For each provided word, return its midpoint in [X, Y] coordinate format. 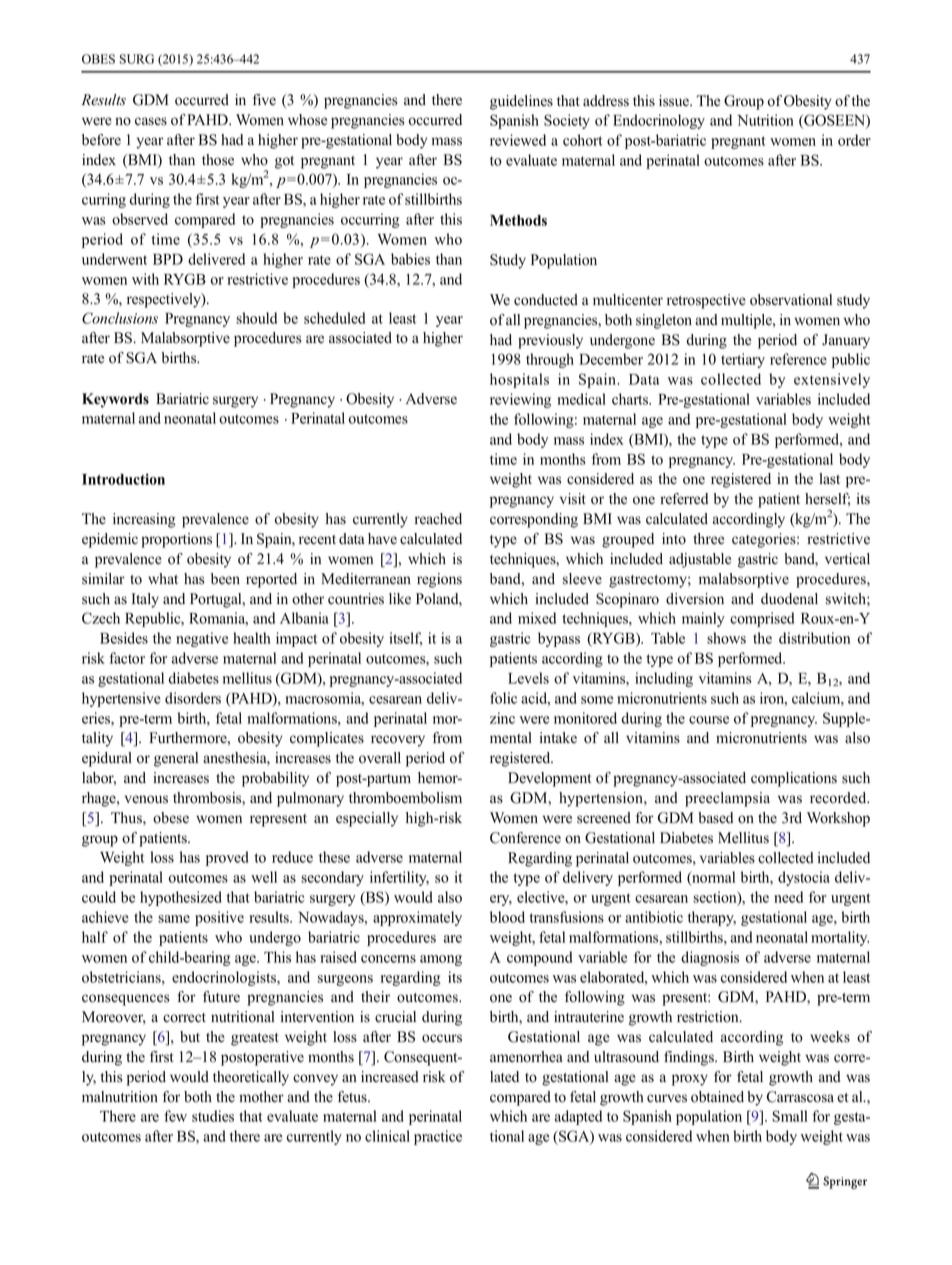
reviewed [518, 140]
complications [794, 779]
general [176, 759]
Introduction [123, 479]
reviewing [520, 400]
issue [675, 101]
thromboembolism [405, 798]
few [175, 1116]
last [829, 479]
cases [151, 121]
